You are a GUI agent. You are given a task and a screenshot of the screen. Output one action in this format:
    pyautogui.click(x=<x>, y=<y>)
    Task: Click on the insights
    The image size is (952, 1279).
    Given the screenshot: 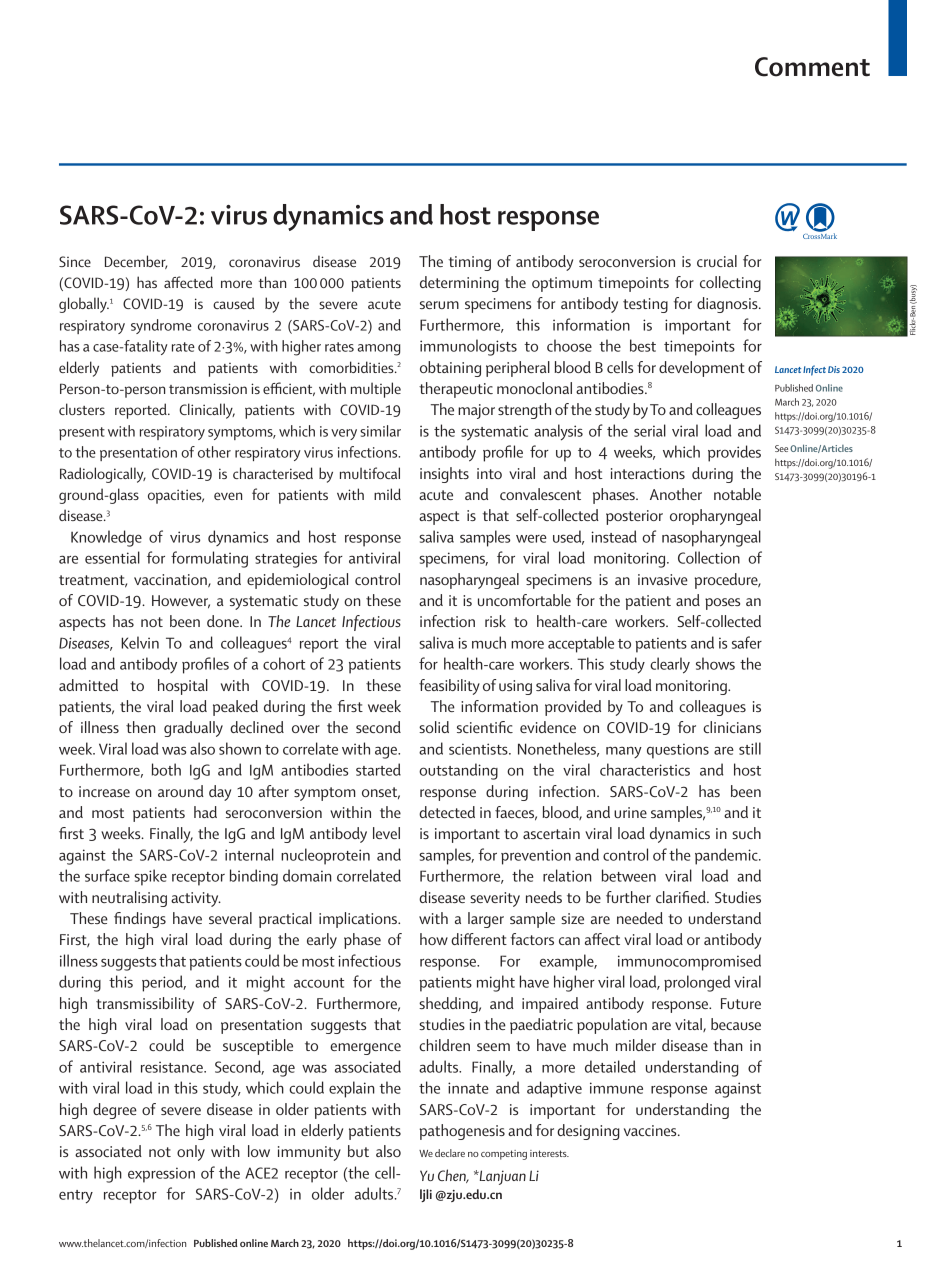 What is the action you would take?
    pyautogui.click(x=444, y=475)
